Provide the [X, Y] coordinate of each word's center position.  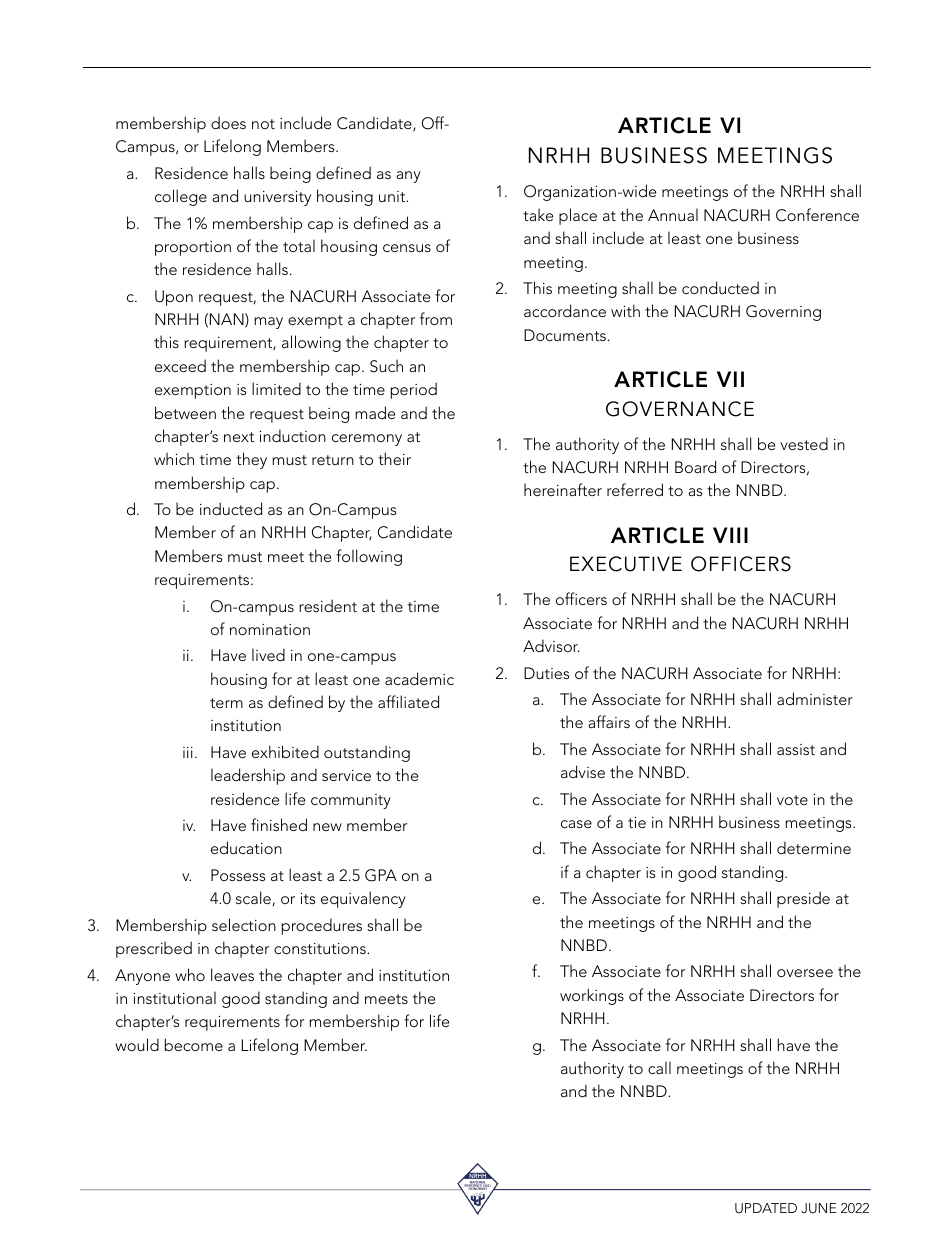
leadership [248, 776]
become [194, 1044]
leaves [232, 974]
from [436, 318]
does [228, 122]
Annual [673, 215]
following [369, 557]
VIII [730, 535]
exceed [180, 365]
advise [583, 771]
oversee [805, 973]
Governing [783, 313]
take [538, 215]
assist [796, 749]
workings [592, 996]
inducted [231, 508]
